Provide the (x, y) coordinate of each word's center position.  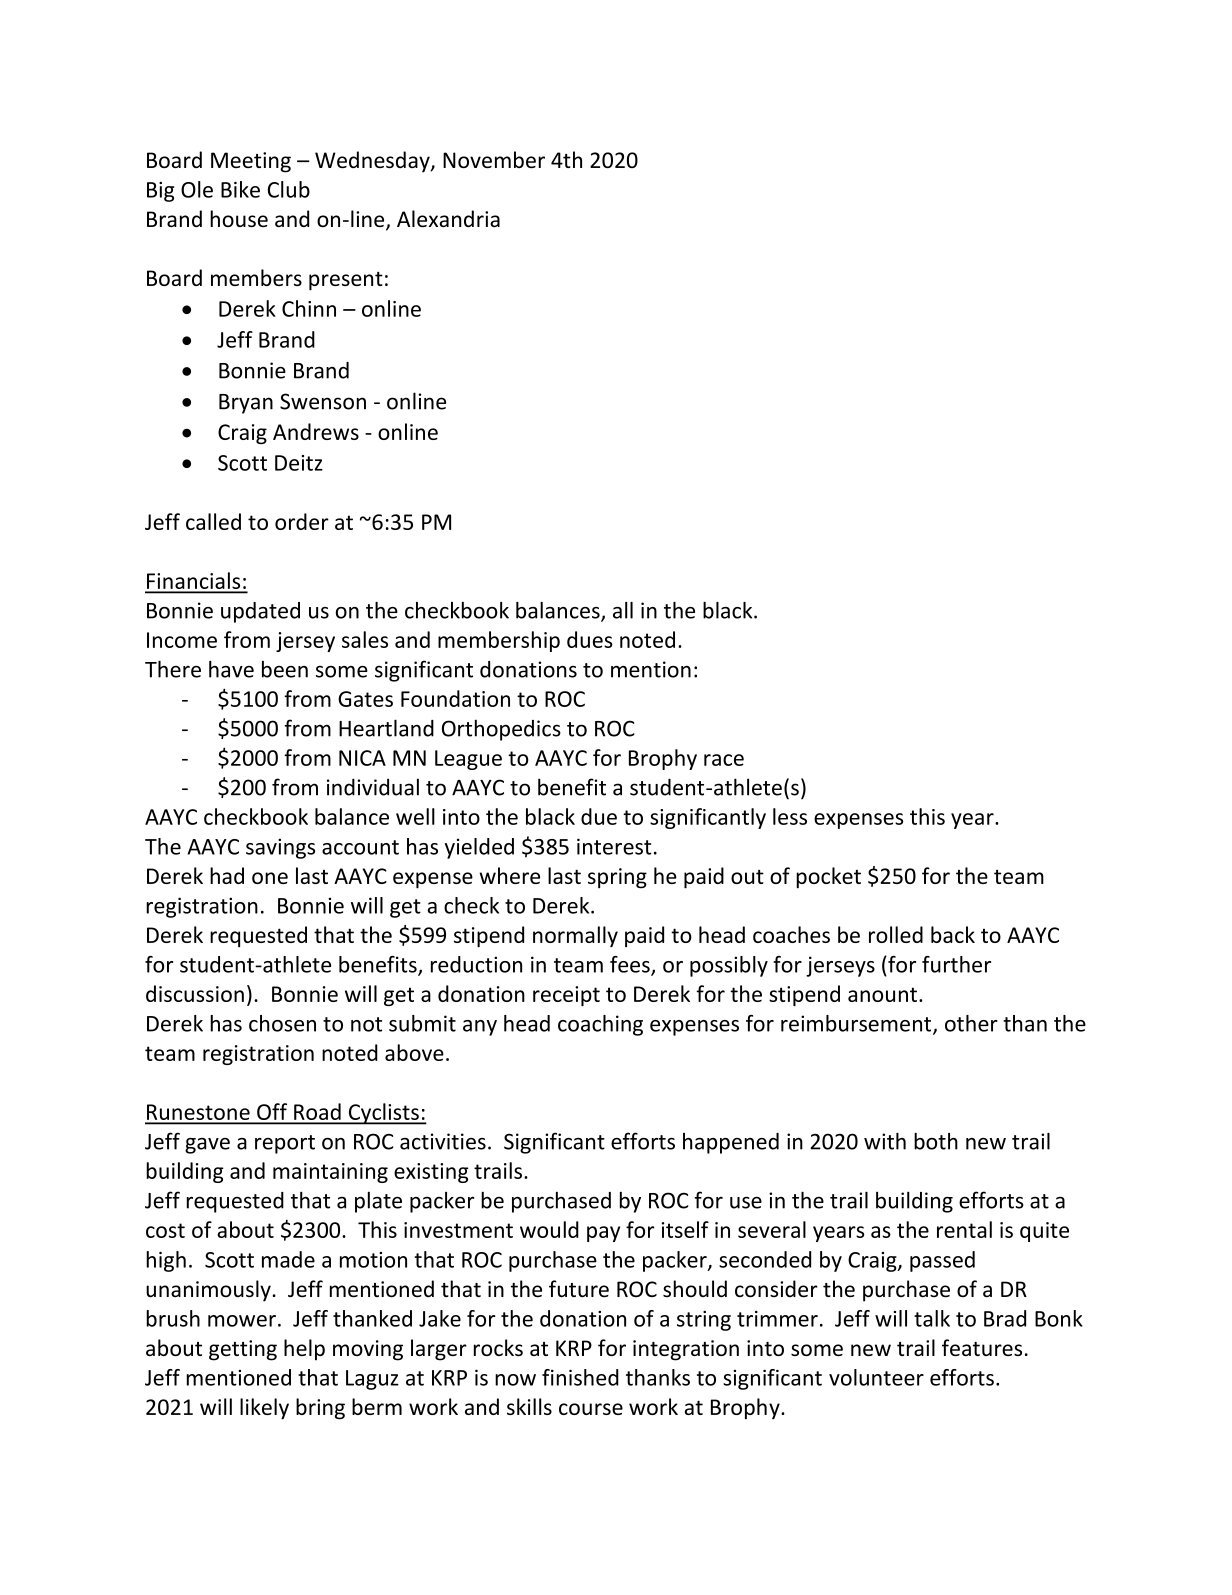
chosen (282, 1023)
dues (590, 639)
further (956, 964)
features (982, 1347)
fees (631, 965)
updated (260, 612)
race (724, 760)
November (494, 159)
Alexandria (448, 218)
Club (289, 189)
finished (580, 1377)
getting (243, 1350)
